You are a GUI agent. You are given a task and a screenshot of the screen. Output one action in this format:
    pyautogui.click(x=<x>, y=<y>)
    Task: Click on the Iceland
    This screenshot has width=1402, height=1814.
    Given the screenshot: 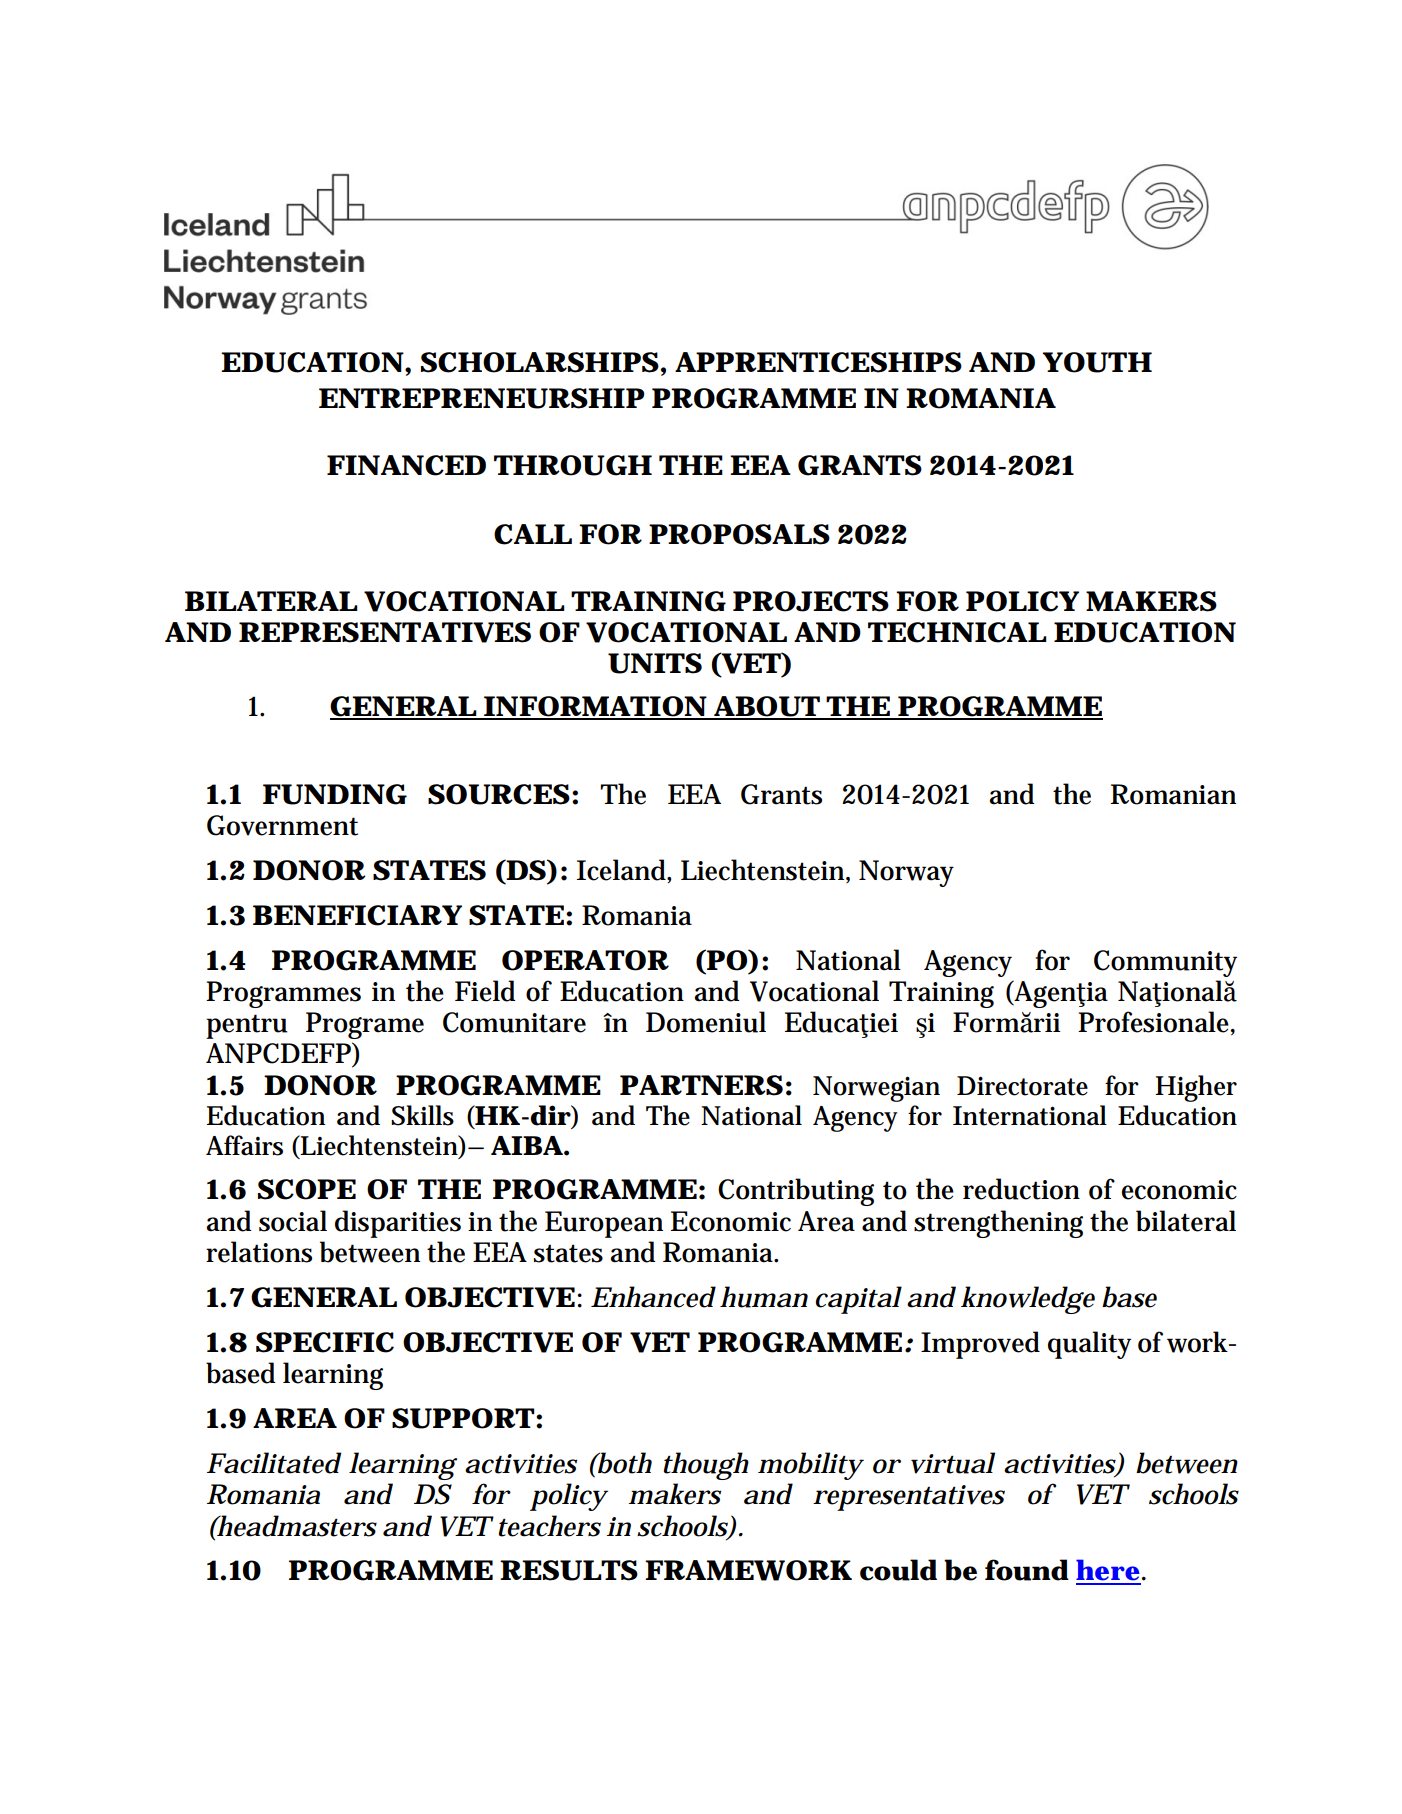 What is the action you would take?
    pyautogui.click(x=622, y=870)
